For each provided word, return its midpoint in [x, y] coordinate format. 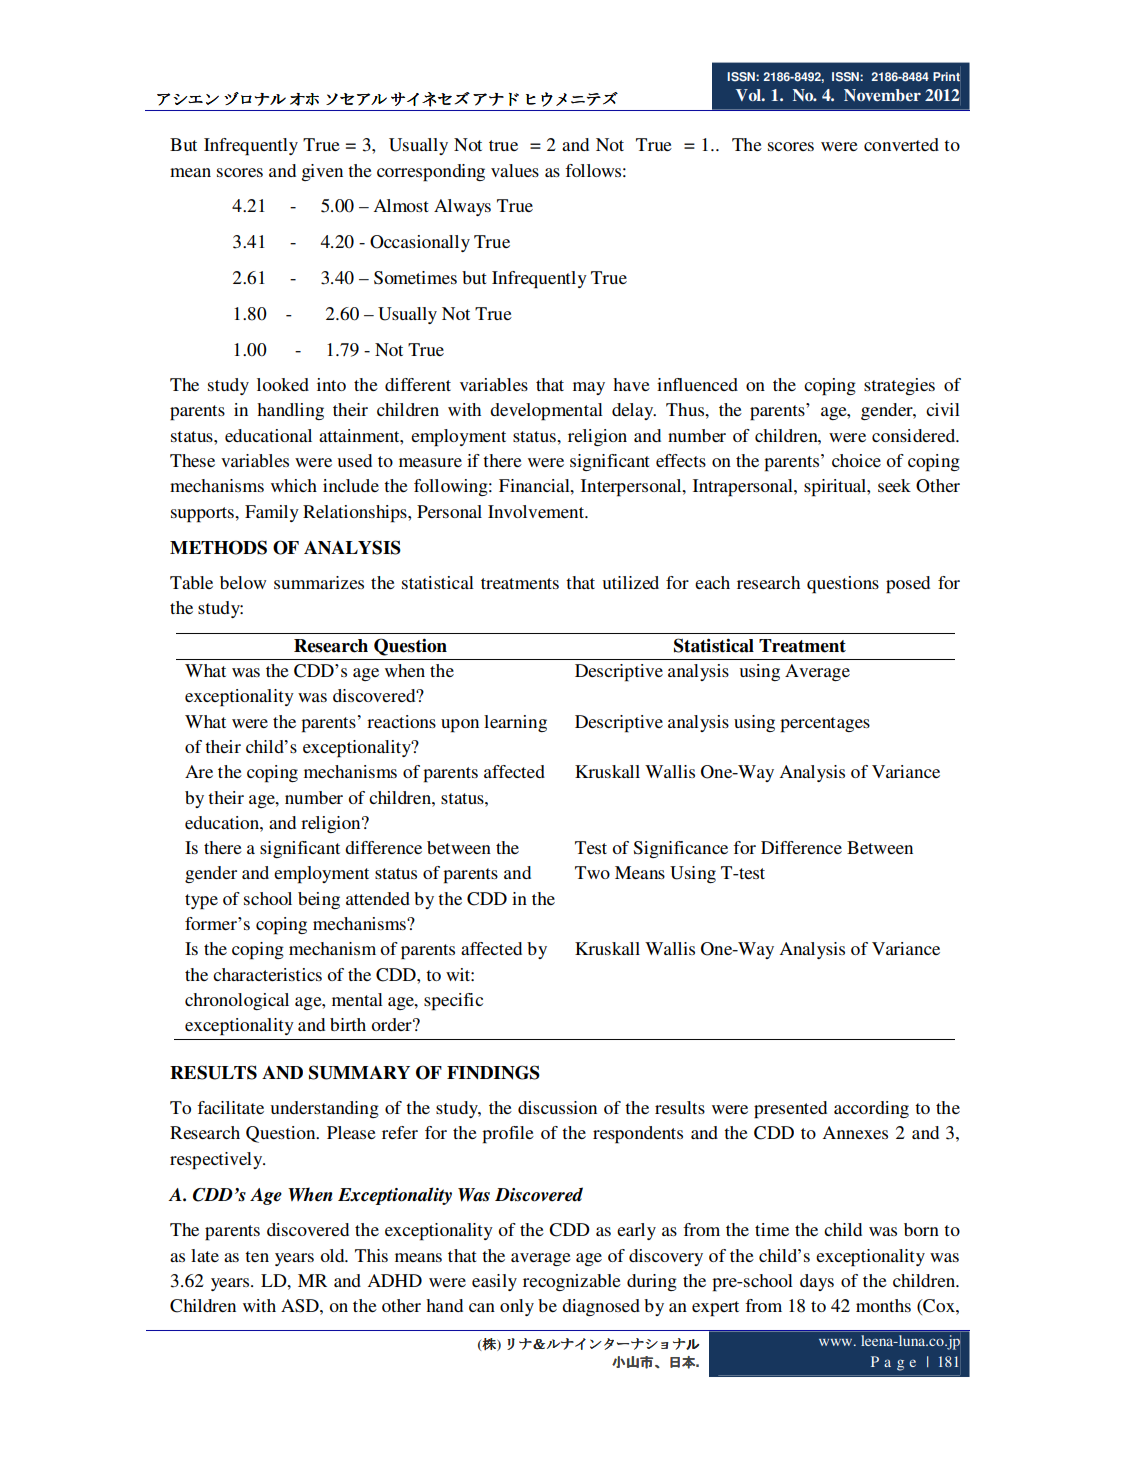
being [319, 900]
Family [272, 513]
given [322, 172]
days [817, 1282]
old [333, 1255]
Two [592, 872]
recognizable [572, 1282]
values [515, 170]
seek [894, 485]
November [882, 95]
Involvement [537, 511]
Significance [681, 849]
